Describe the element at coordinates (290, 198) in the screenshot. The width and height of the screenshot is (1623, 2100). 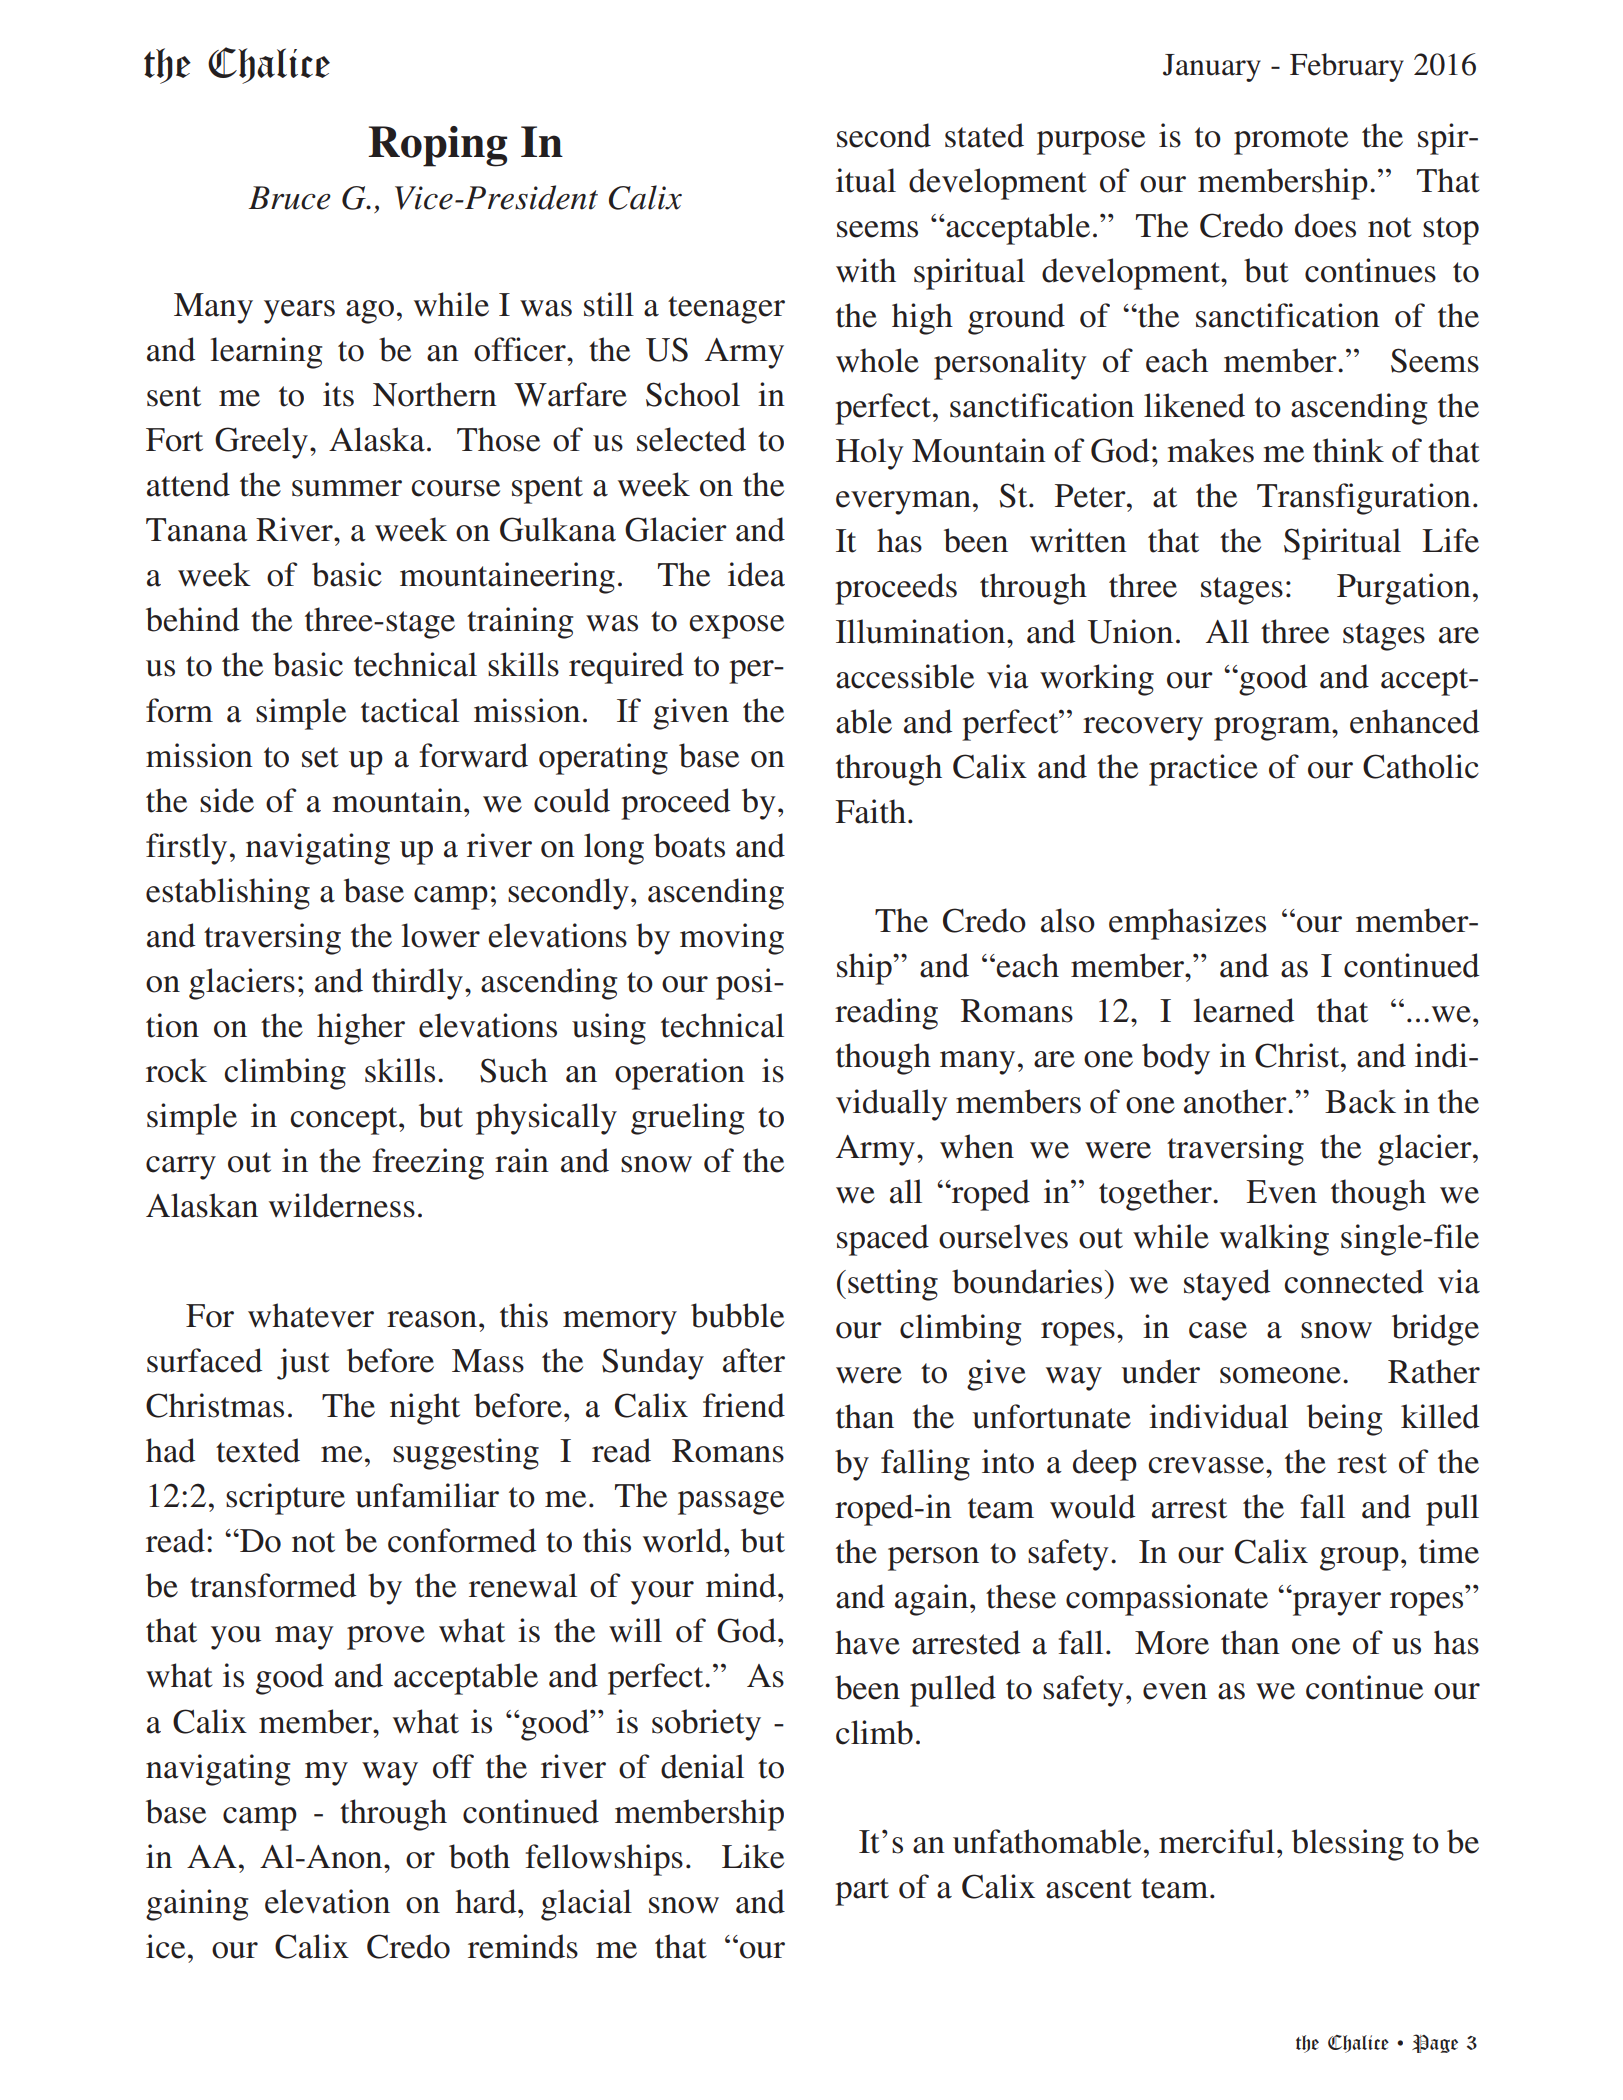
I see `Bruce` at that location.
